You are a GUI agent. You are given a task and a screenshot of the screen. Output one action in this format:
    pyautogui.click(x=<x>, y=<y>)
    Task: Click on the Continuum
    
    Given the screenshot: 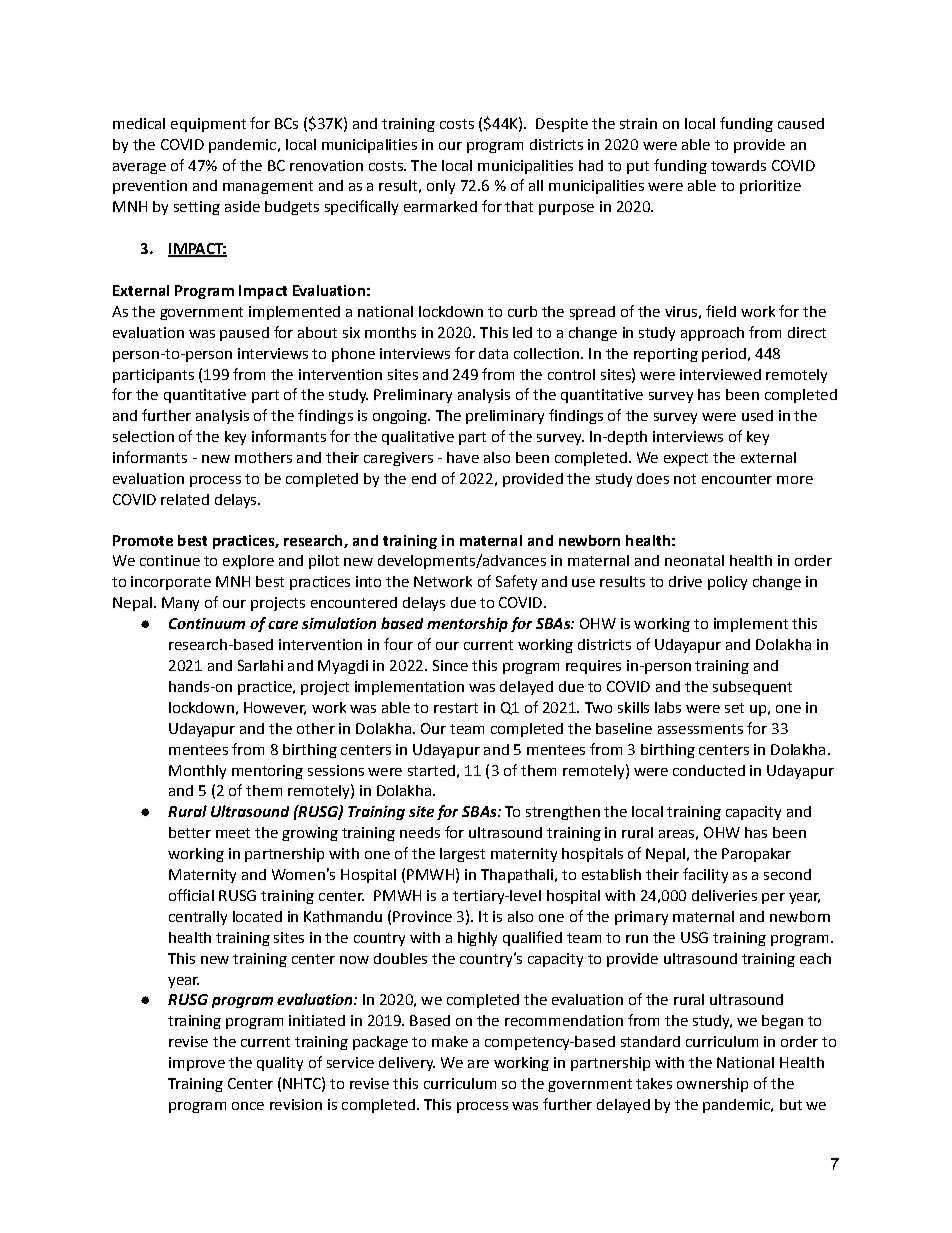 What is the action you would take?
    pyautogui.click(x=207, y=623)
